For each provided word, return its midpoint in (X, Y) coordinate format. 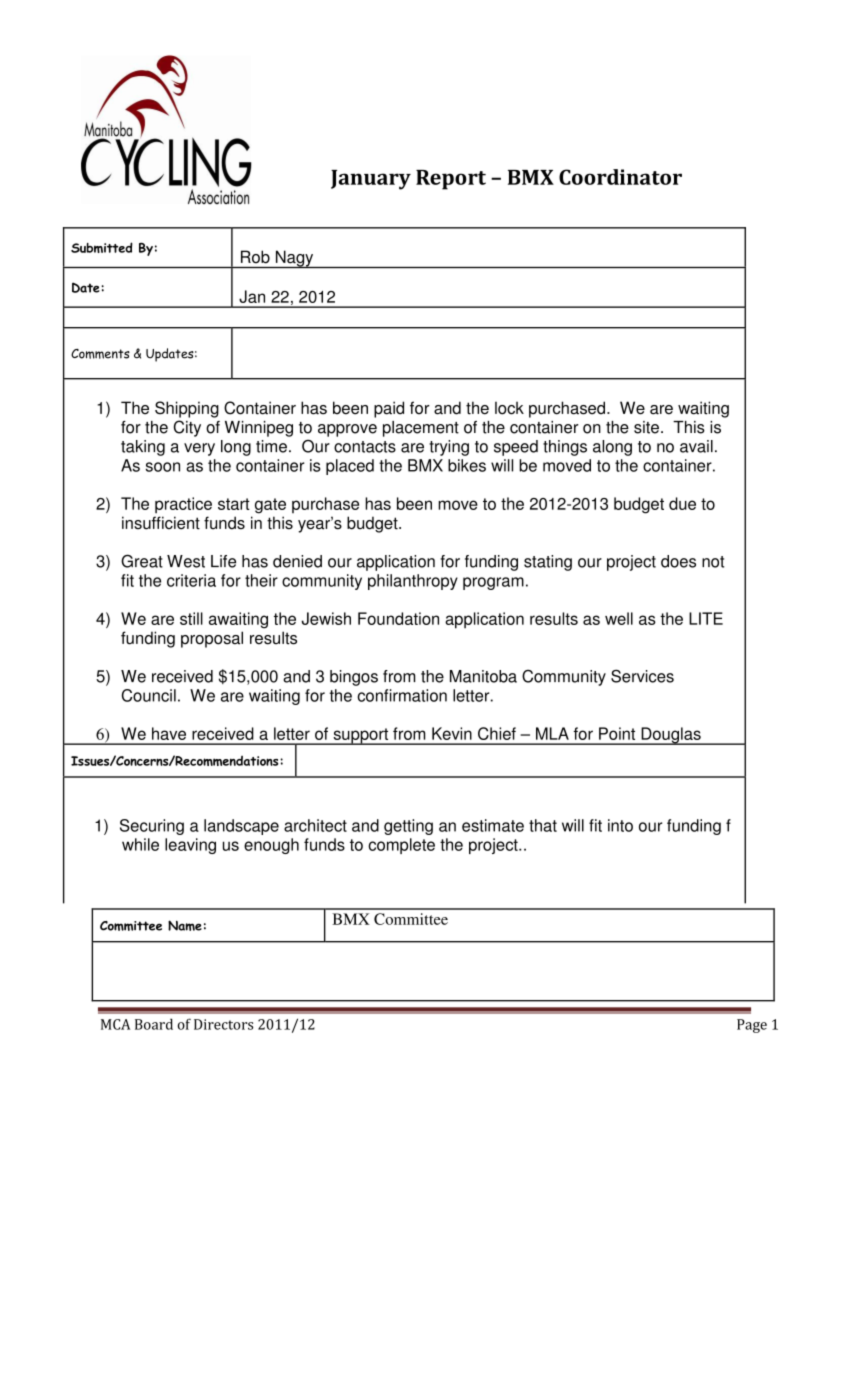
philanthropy (413, 582)
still (191, 618)
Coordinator (620, 177)
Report (451, 180)
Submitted (102, 247)
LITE (706, 618)
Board (154, 1024)
